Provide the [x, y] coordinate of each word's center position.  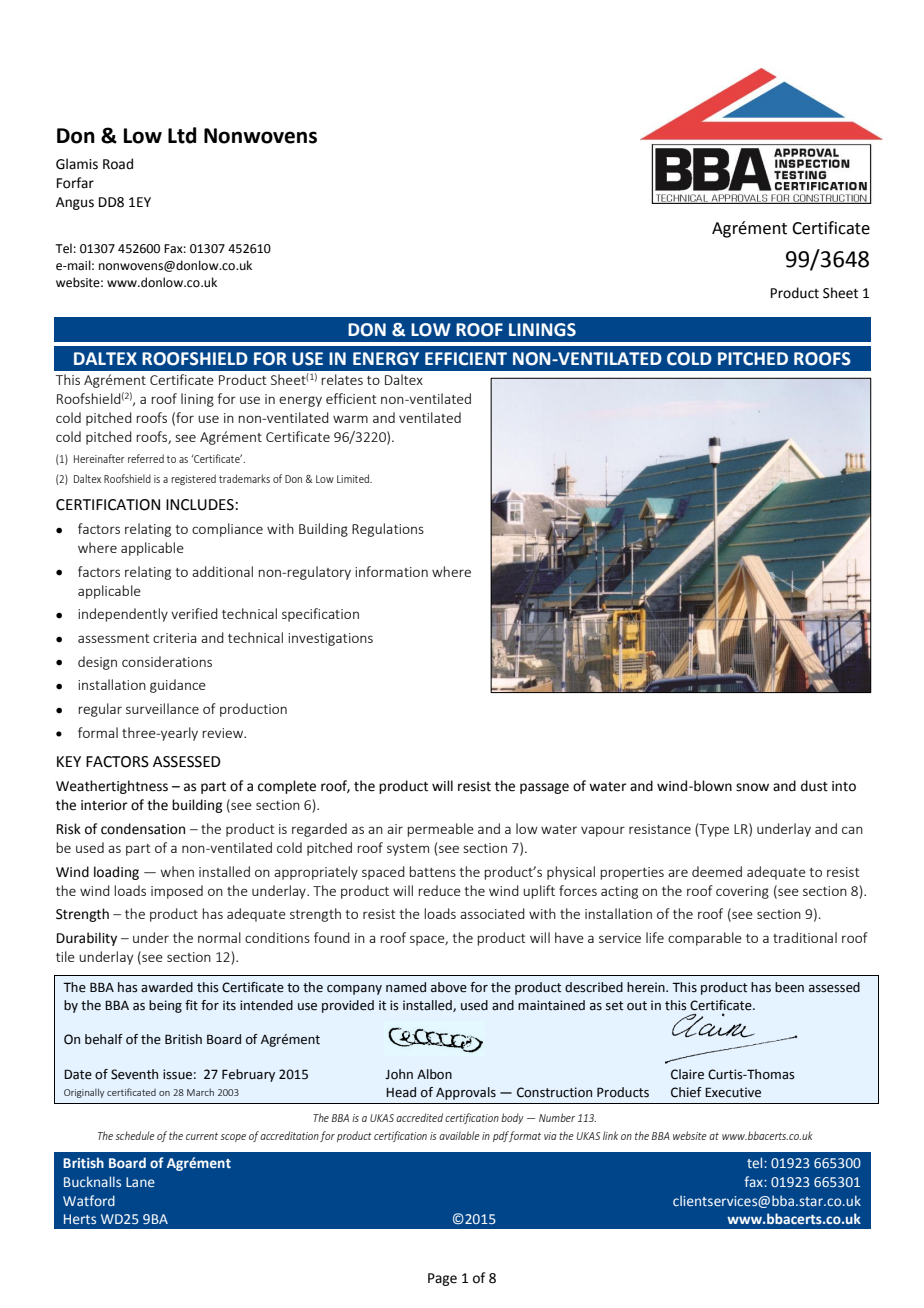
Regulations [388, 530]
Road [118, 164]
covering [742, 892]
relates [342, 379]
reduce [439, 890]
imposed [177, 892]
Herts [80, 1219]
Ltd [182, 135]
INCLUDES [200, 505]
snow [752, 787]
